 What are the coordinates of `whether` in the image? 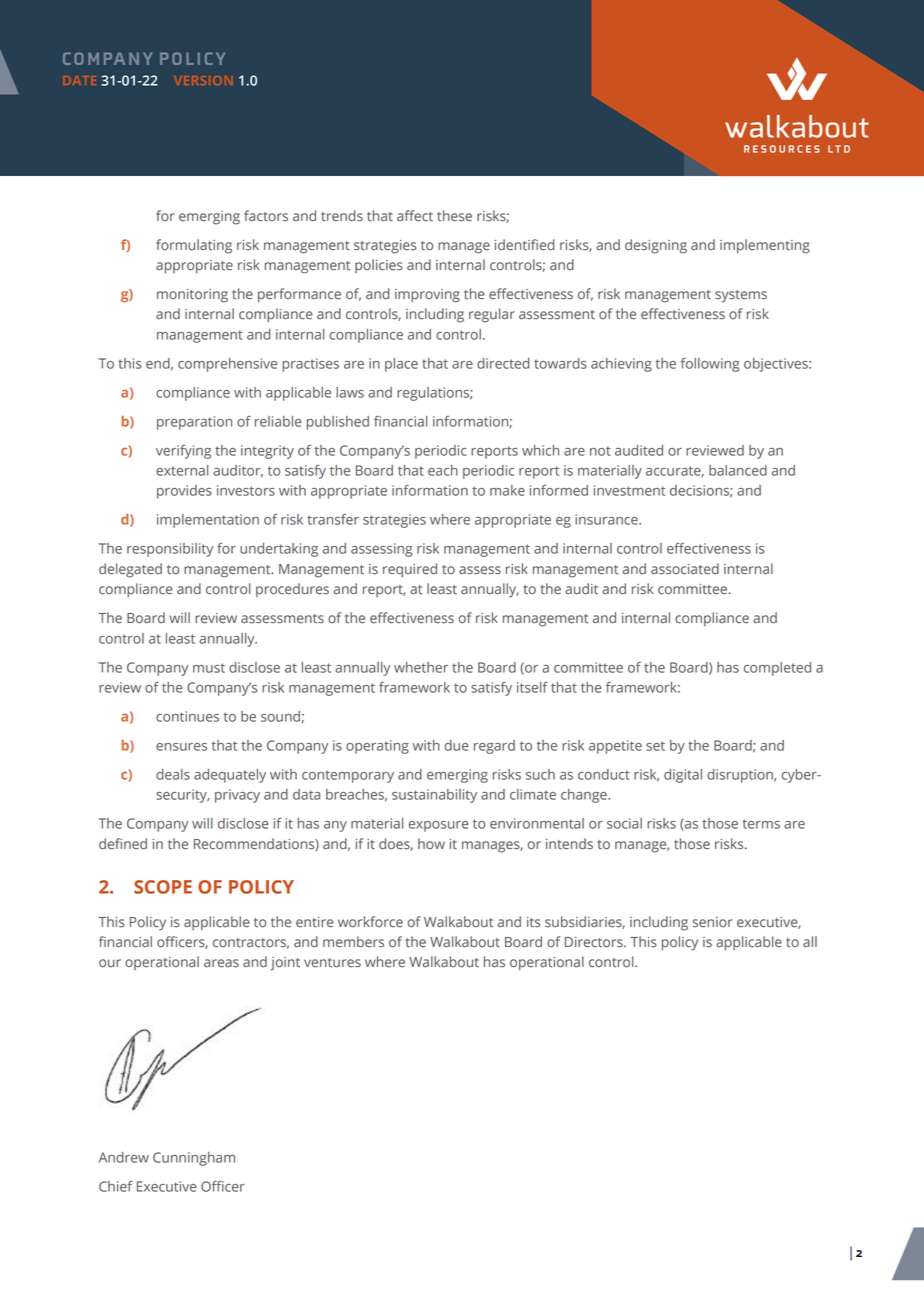 It's located at (421, 667).
